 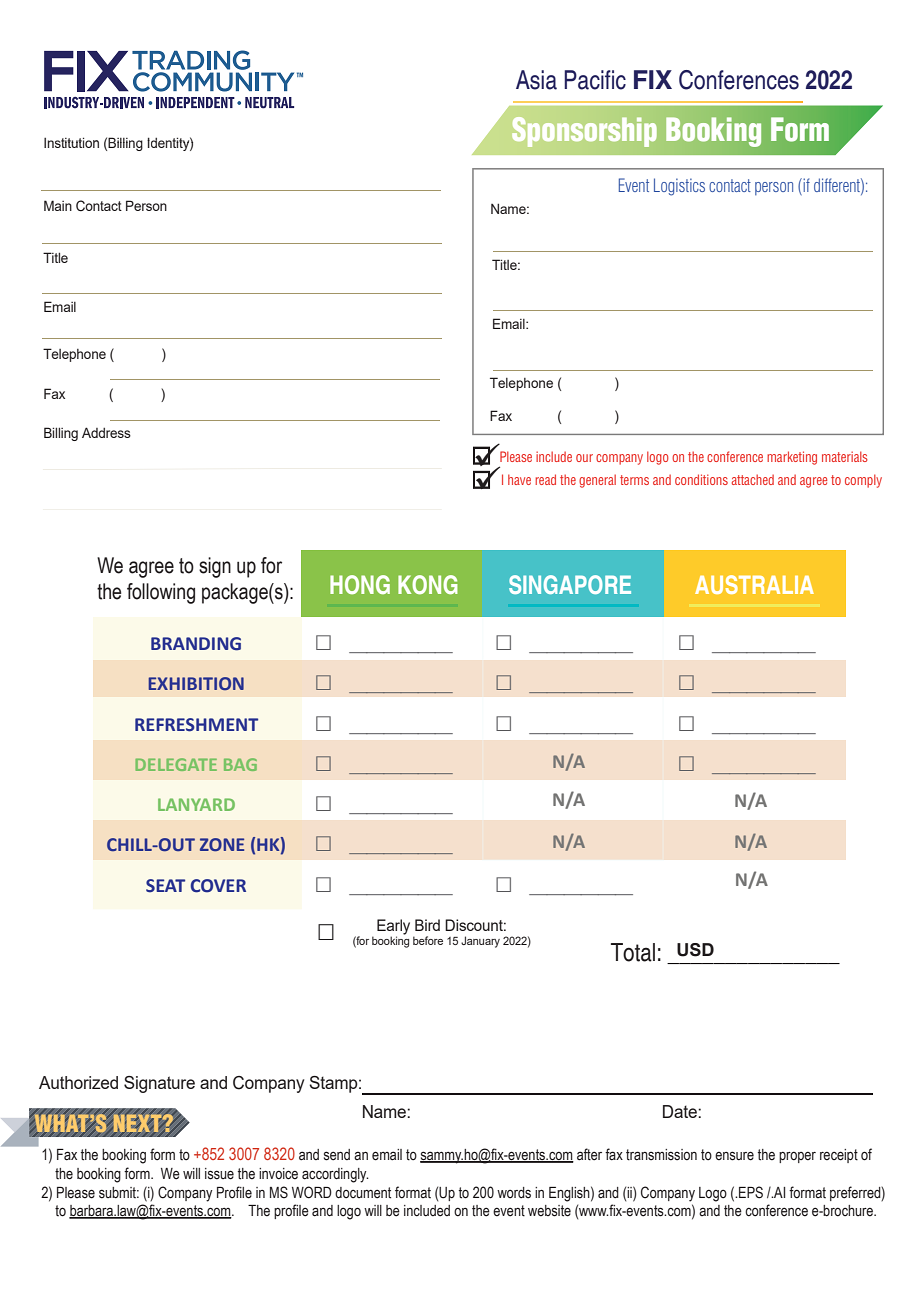 What do you see at coordinates (196, 804) in the page?
I see `LANYARD` at bounding box center [196, 804].
